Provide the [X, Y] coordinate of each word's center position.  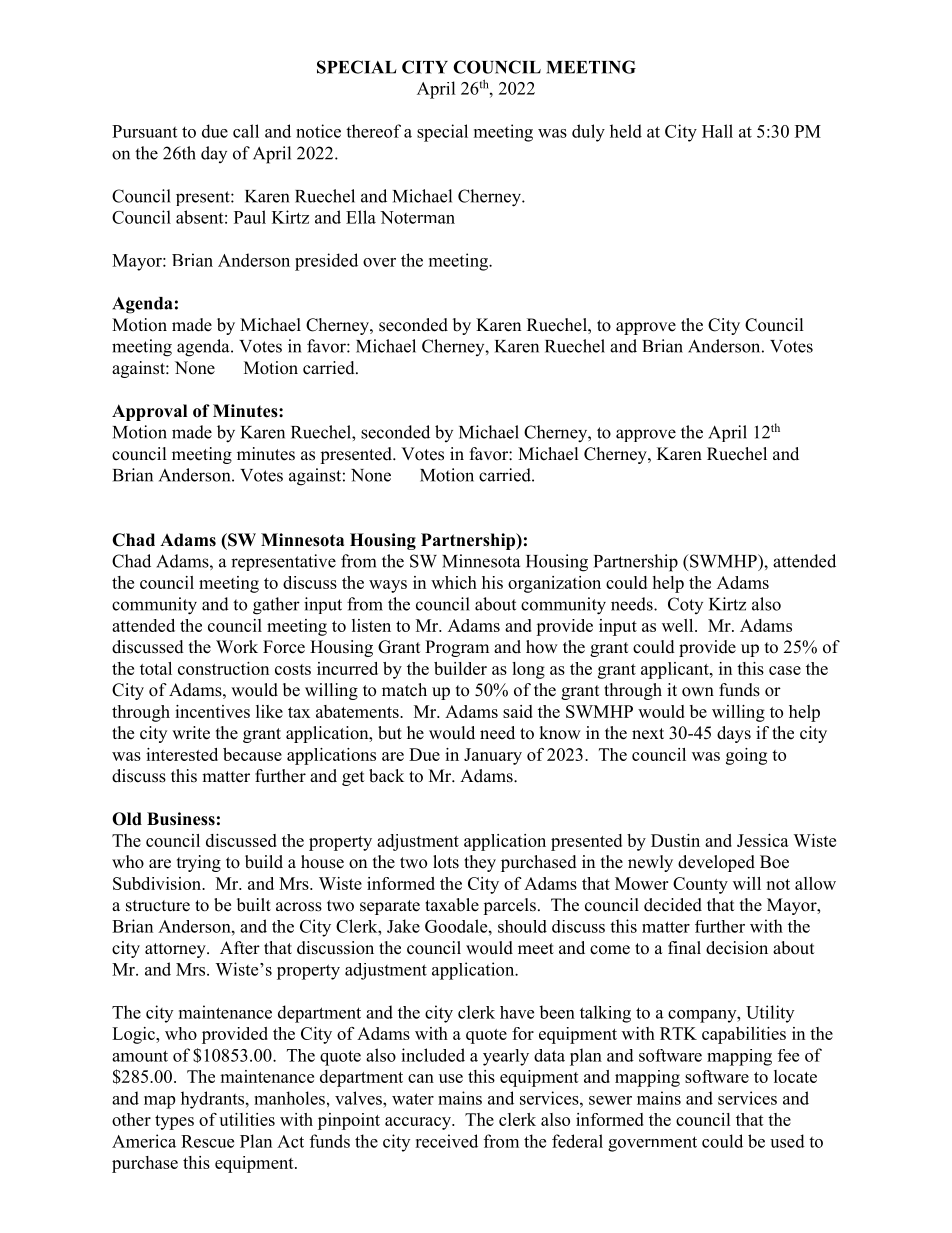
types [174, 1122]
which [454, 582]
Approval [149, 412]
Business [181, 819]
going [746, 756]
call [246, 131]
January [493, 756]
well [679, 625]
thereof [373, 131]
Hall [717, 131]
